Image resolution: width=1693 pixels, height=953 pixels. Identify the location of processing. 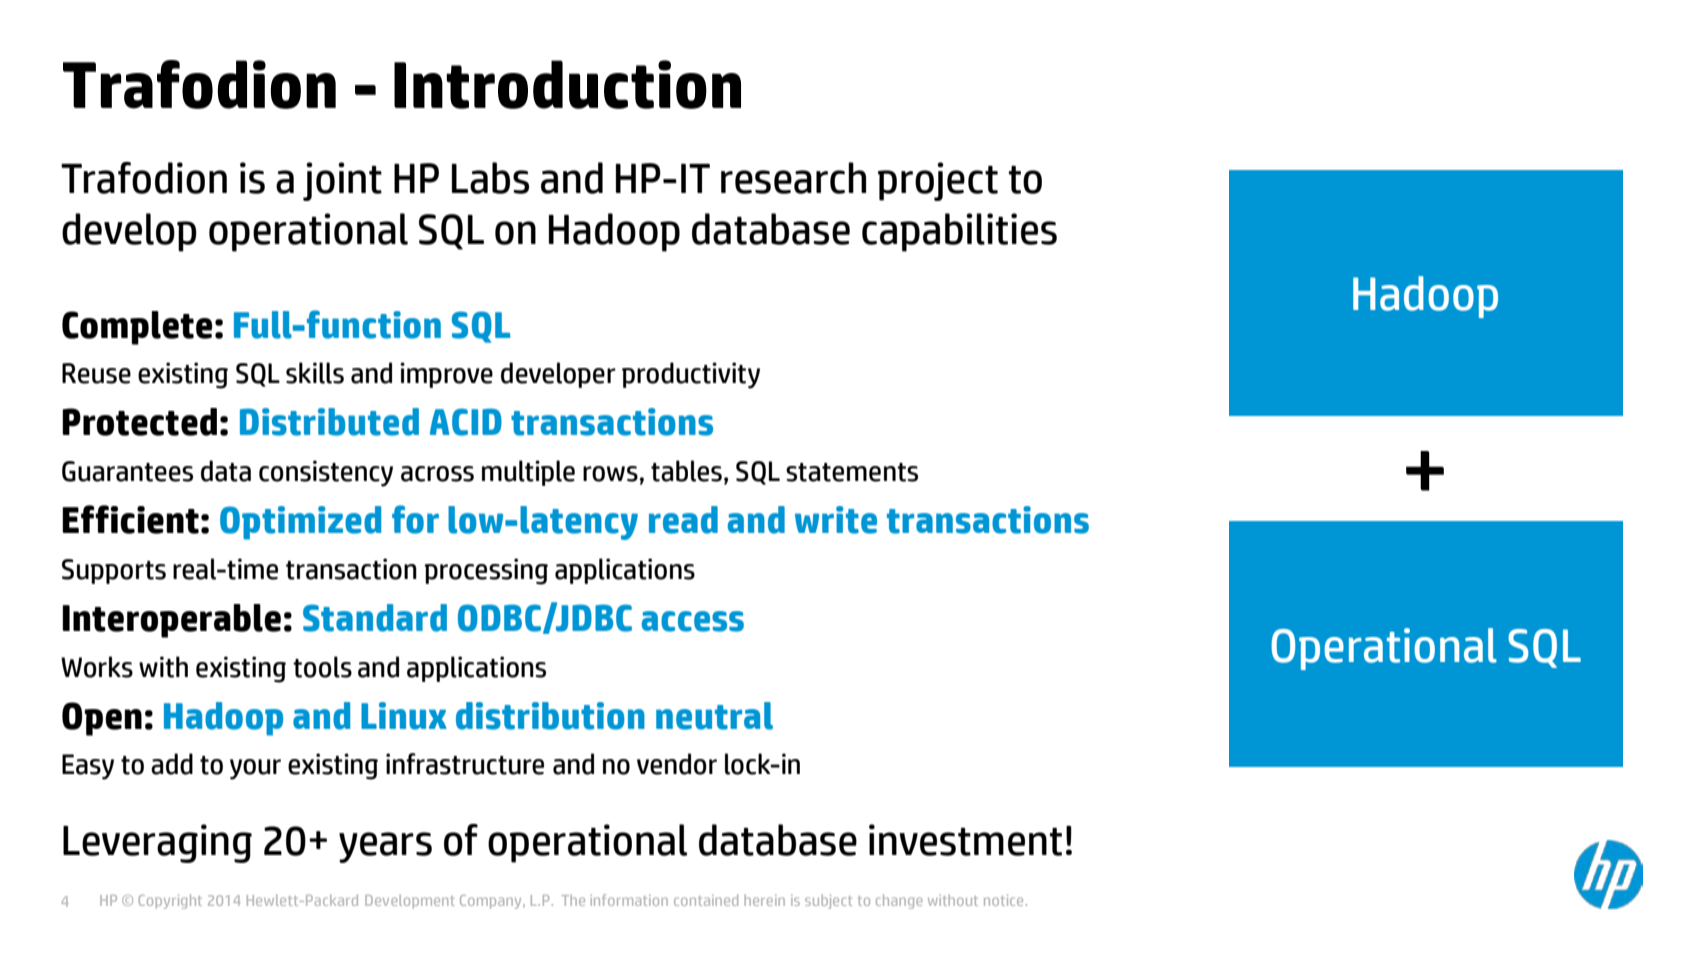
(486, 571).
